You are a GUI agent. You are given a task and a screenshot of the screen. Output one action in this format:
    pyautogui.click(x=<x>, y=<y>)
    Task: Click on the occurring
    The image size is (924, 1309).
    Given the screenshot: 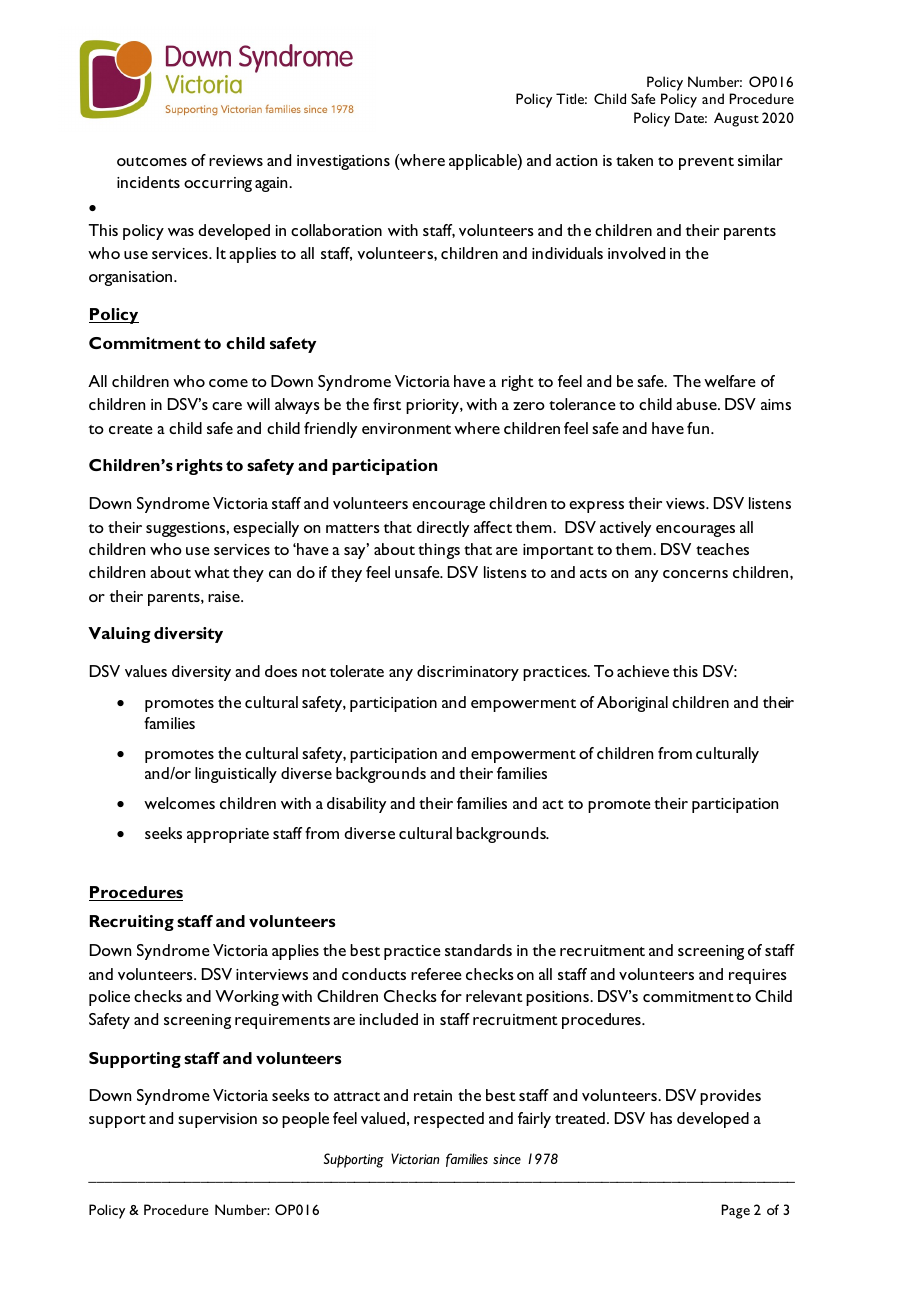 What is the action you would take?
    pyautogui.click(x=218, y=184)
